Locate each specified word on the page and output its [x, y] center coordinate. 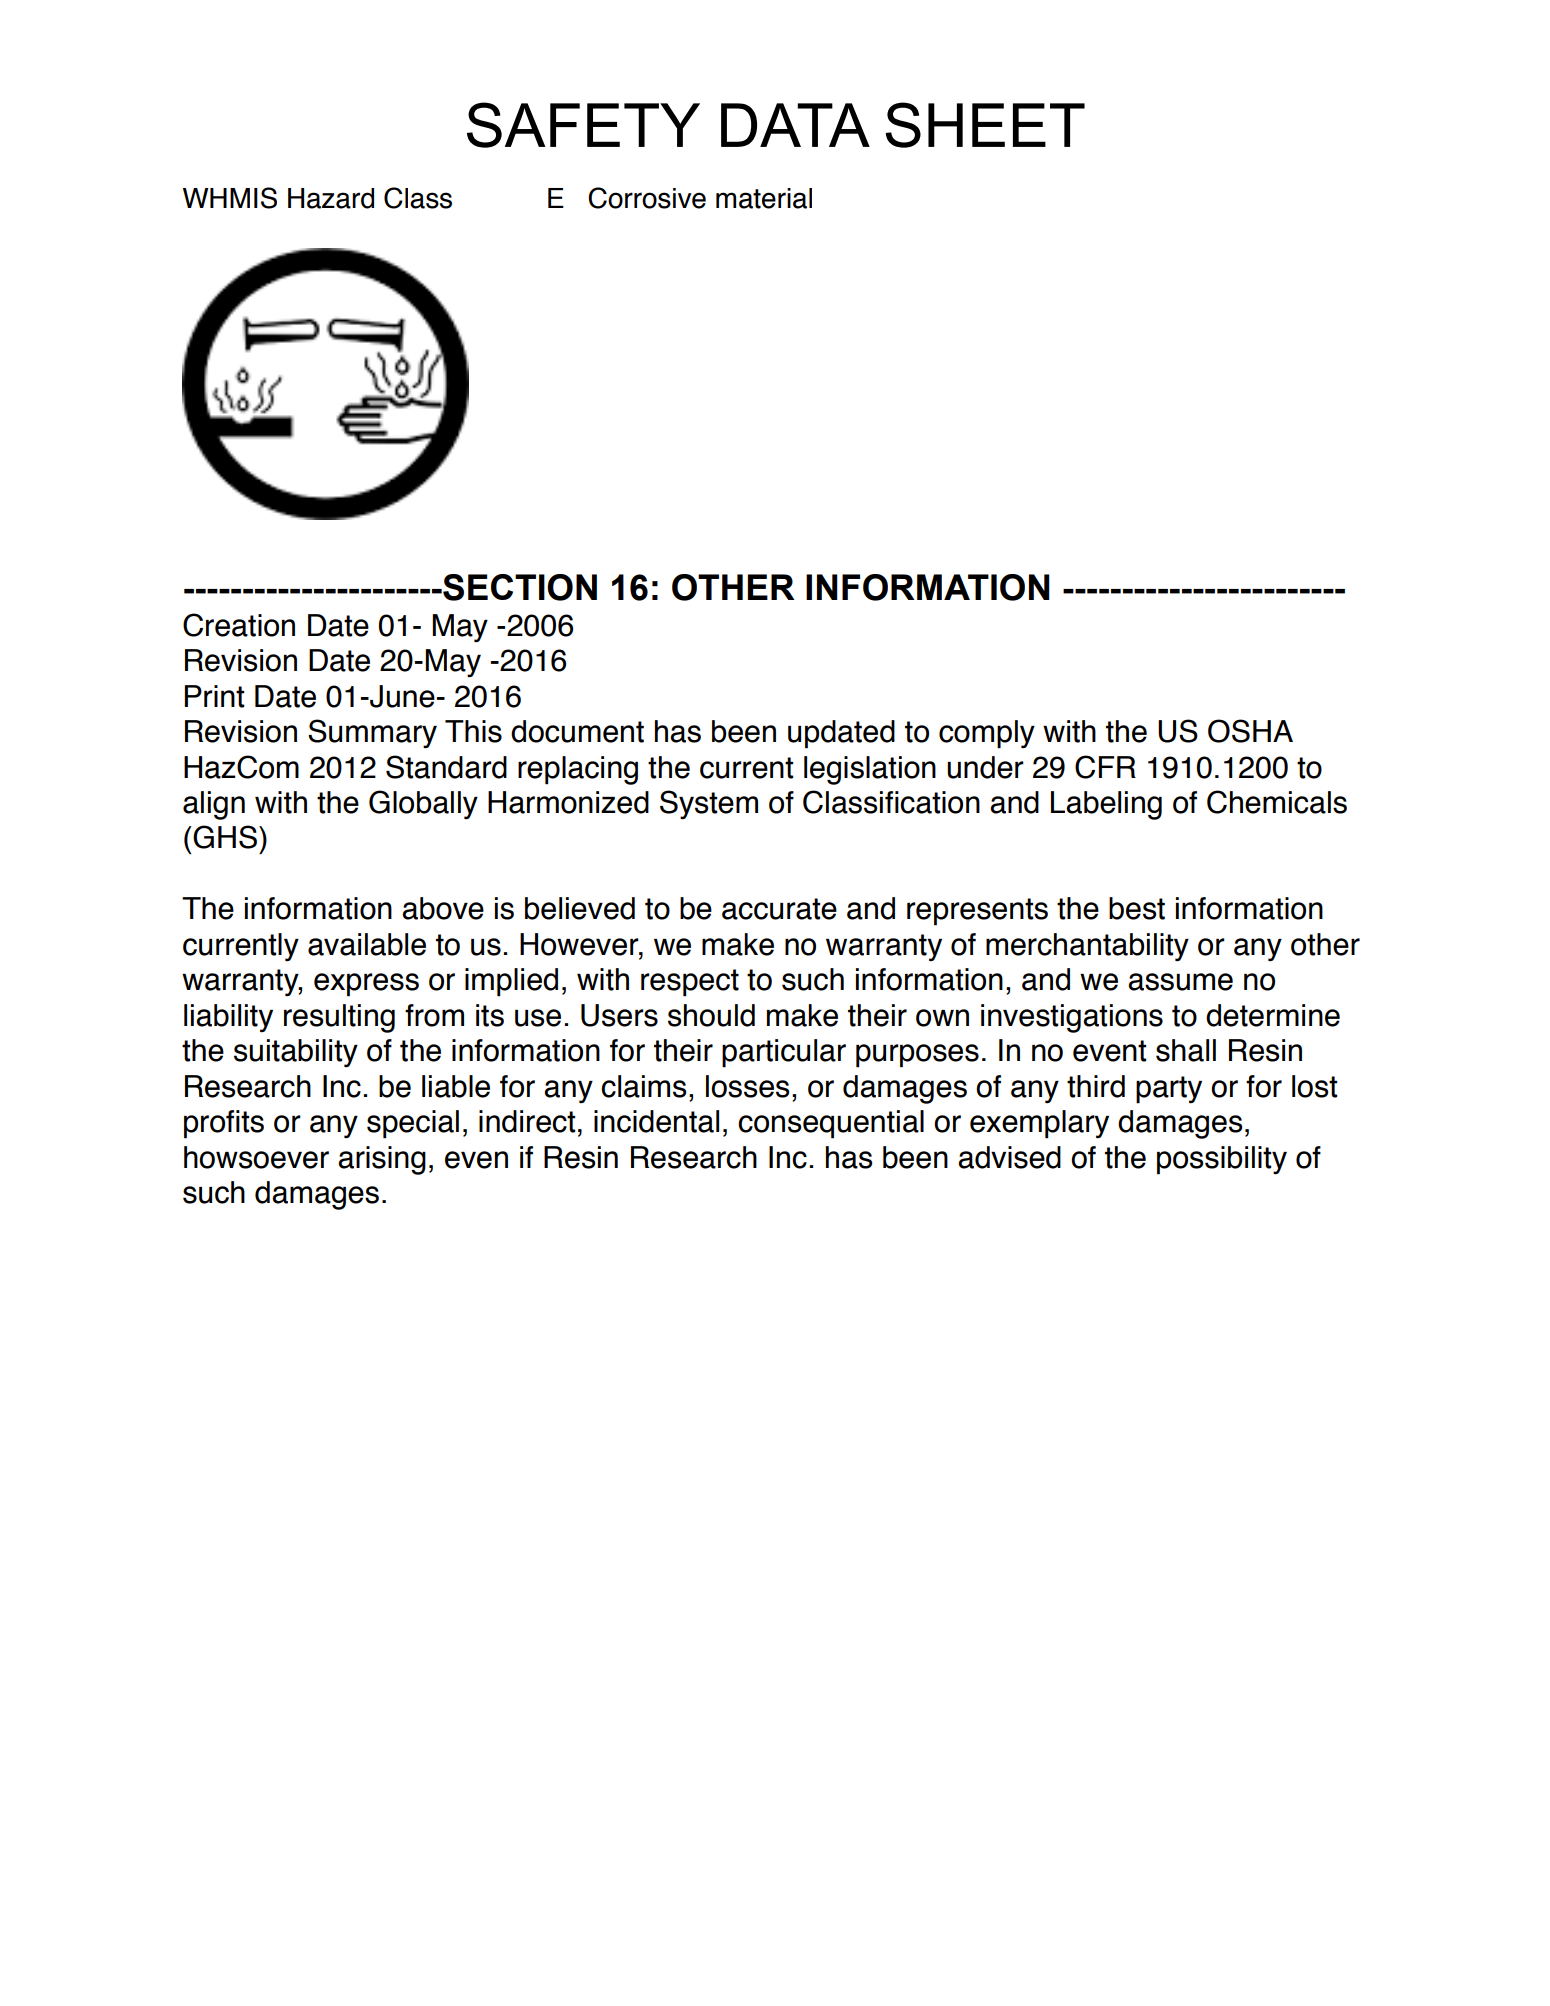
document [577, 731]
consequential [831, 1124]
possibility [1222, 1160]
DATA [795, 125]
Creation [239, 625]
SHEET [985, 125]
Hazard [331, 198]
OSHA [1250, 731]
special [413, 1124]
